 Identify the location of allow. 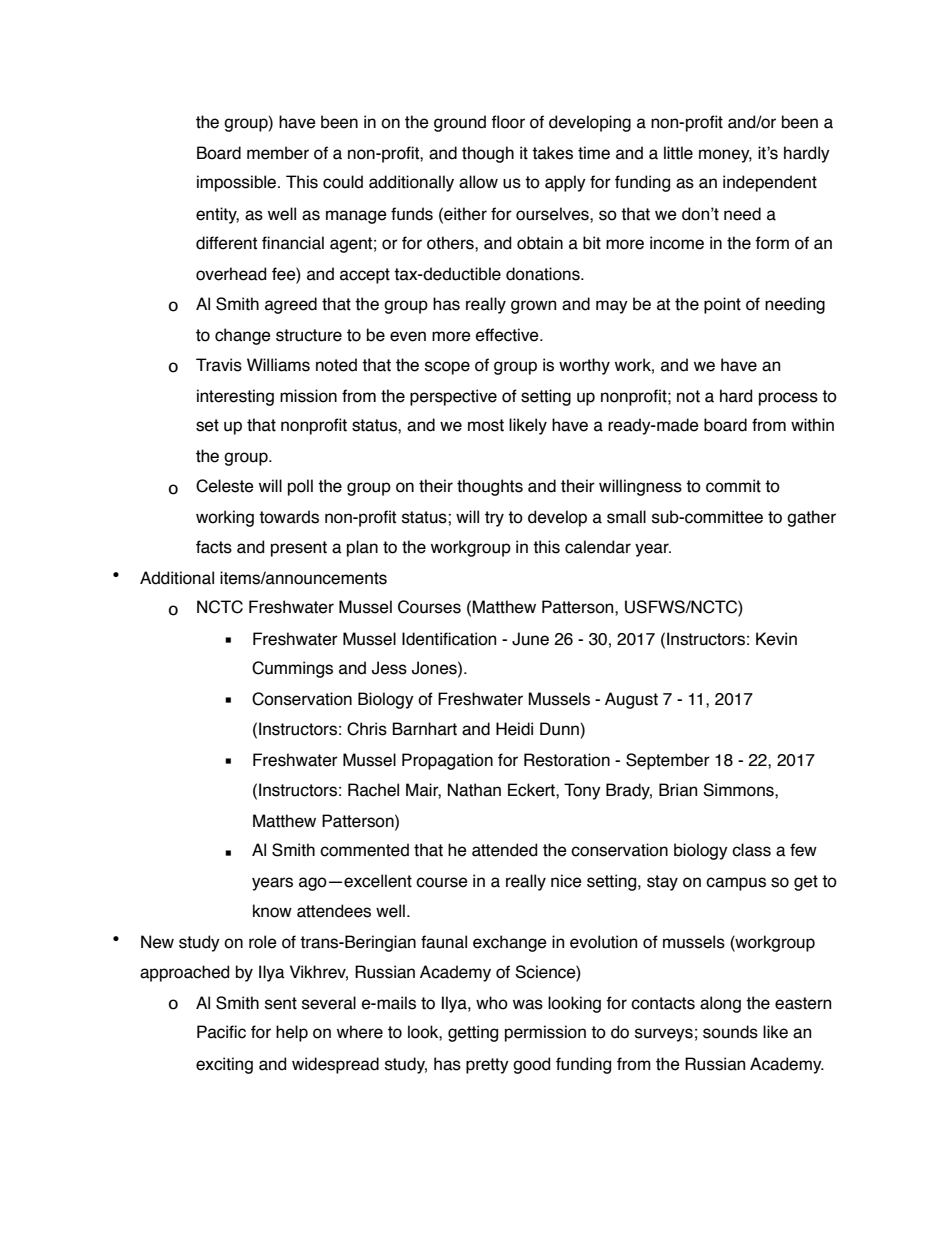
(478, 182).
